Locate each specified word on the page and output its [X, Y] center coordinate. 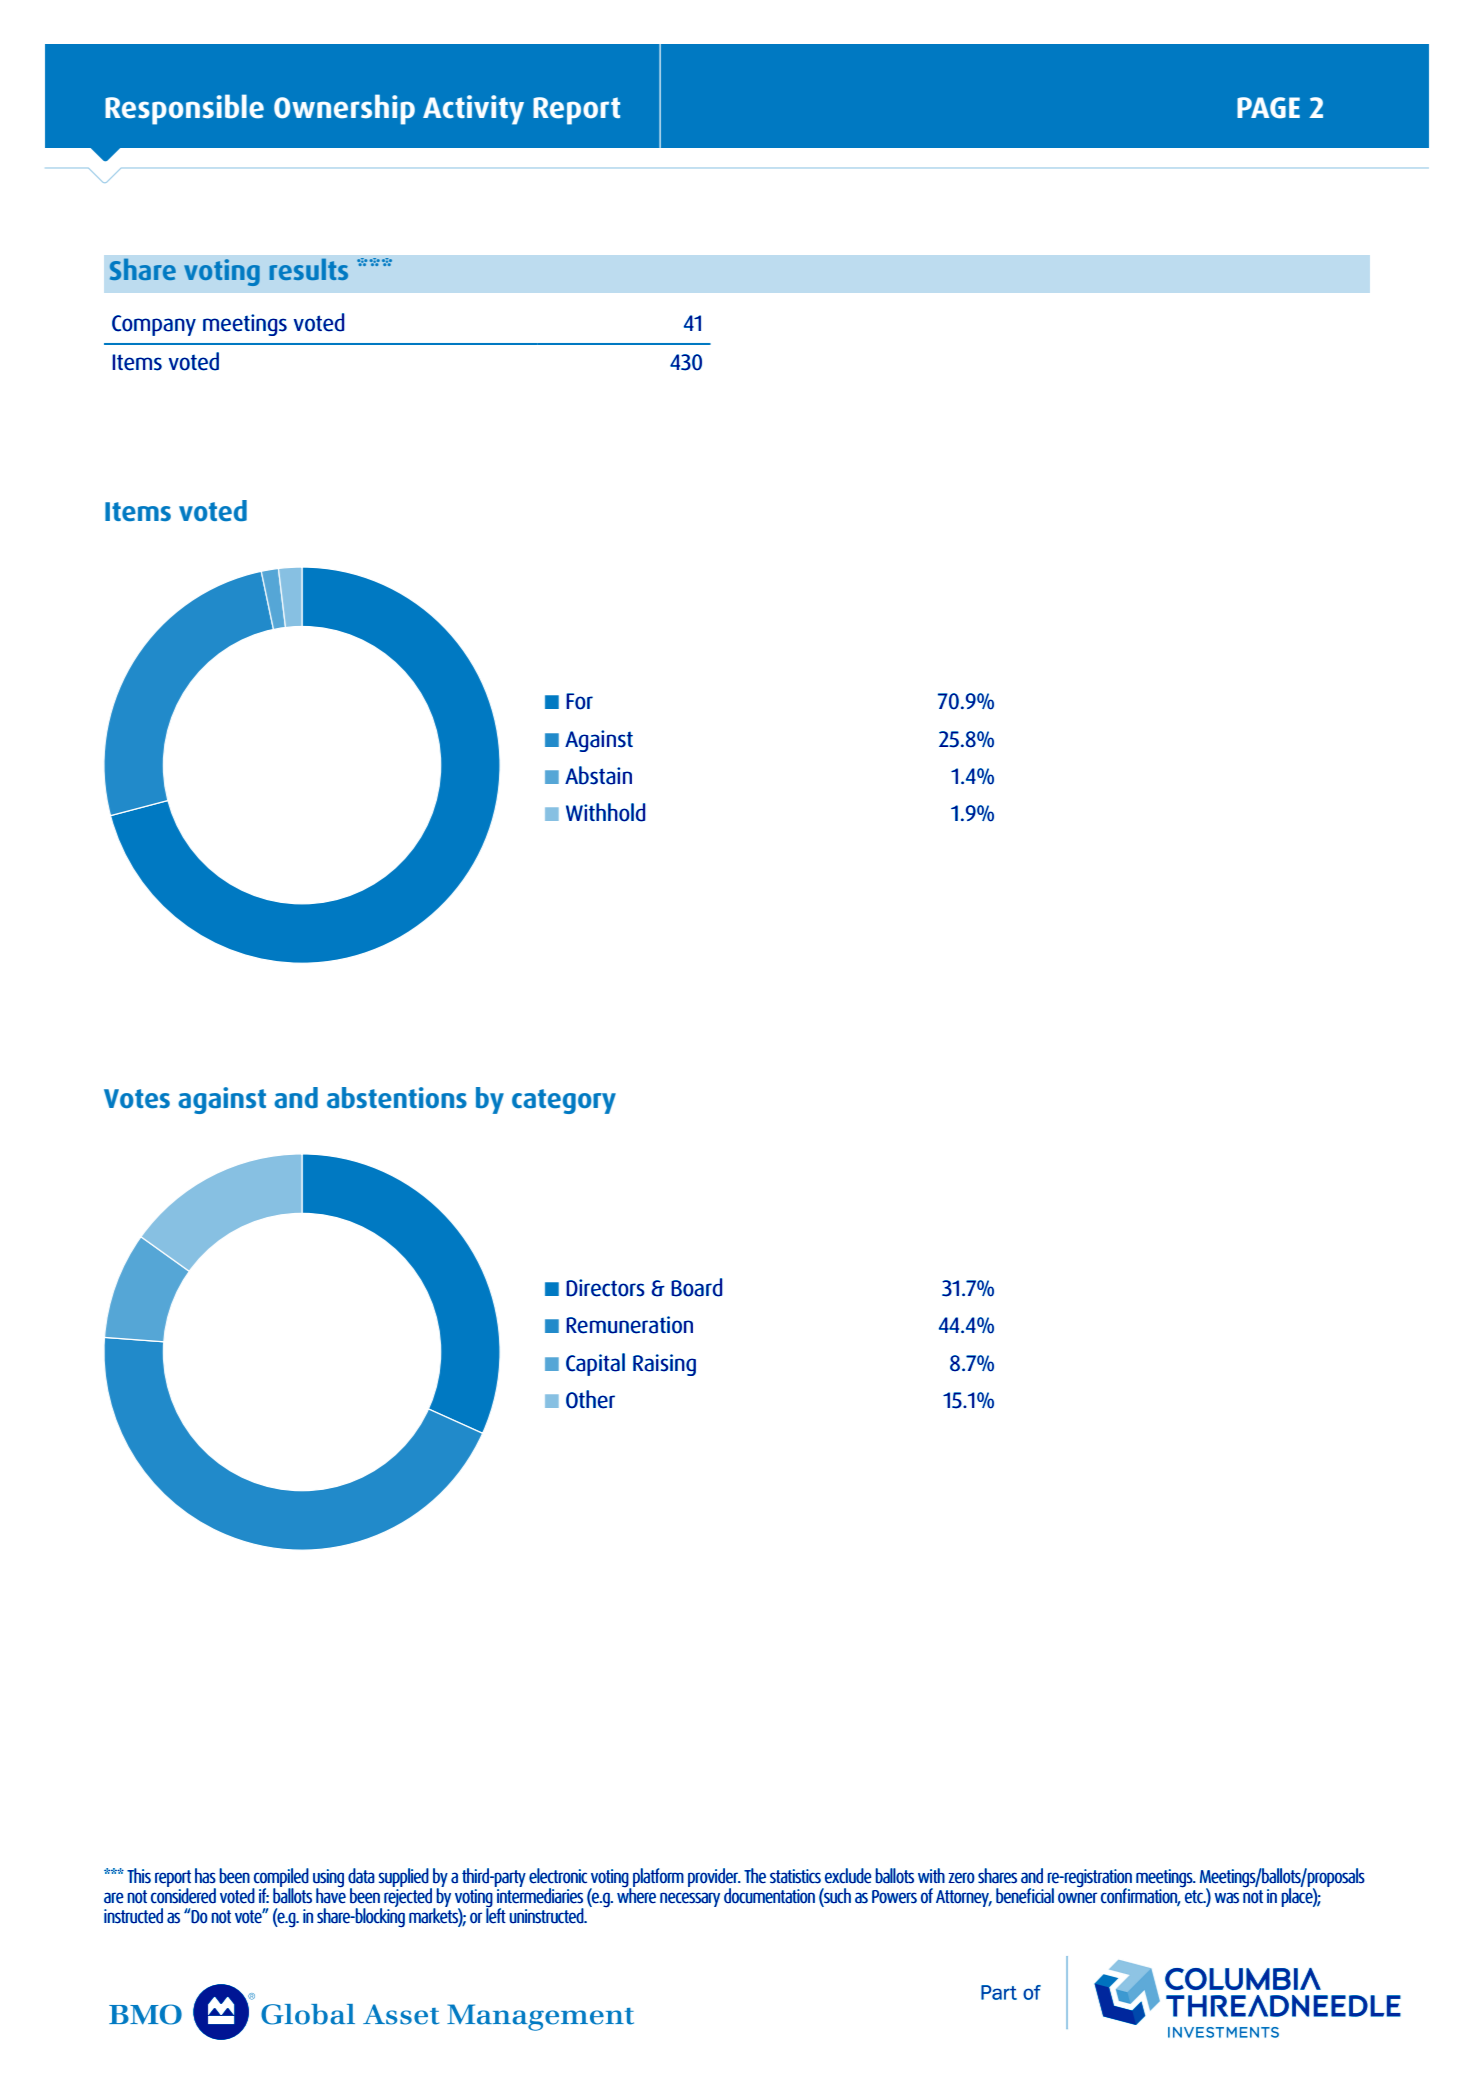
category [564, 1101]
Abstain [598, 775]
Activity [473, 110]
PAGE [1268, 108]
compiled [280, 1879]
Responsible [184, 109]
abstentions [397, 1097]
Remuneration [629, 1325]
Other [590, 1399]
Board [696, 1287]
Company [154, 325]
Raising [664, 1365]
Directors [605, 1288]
